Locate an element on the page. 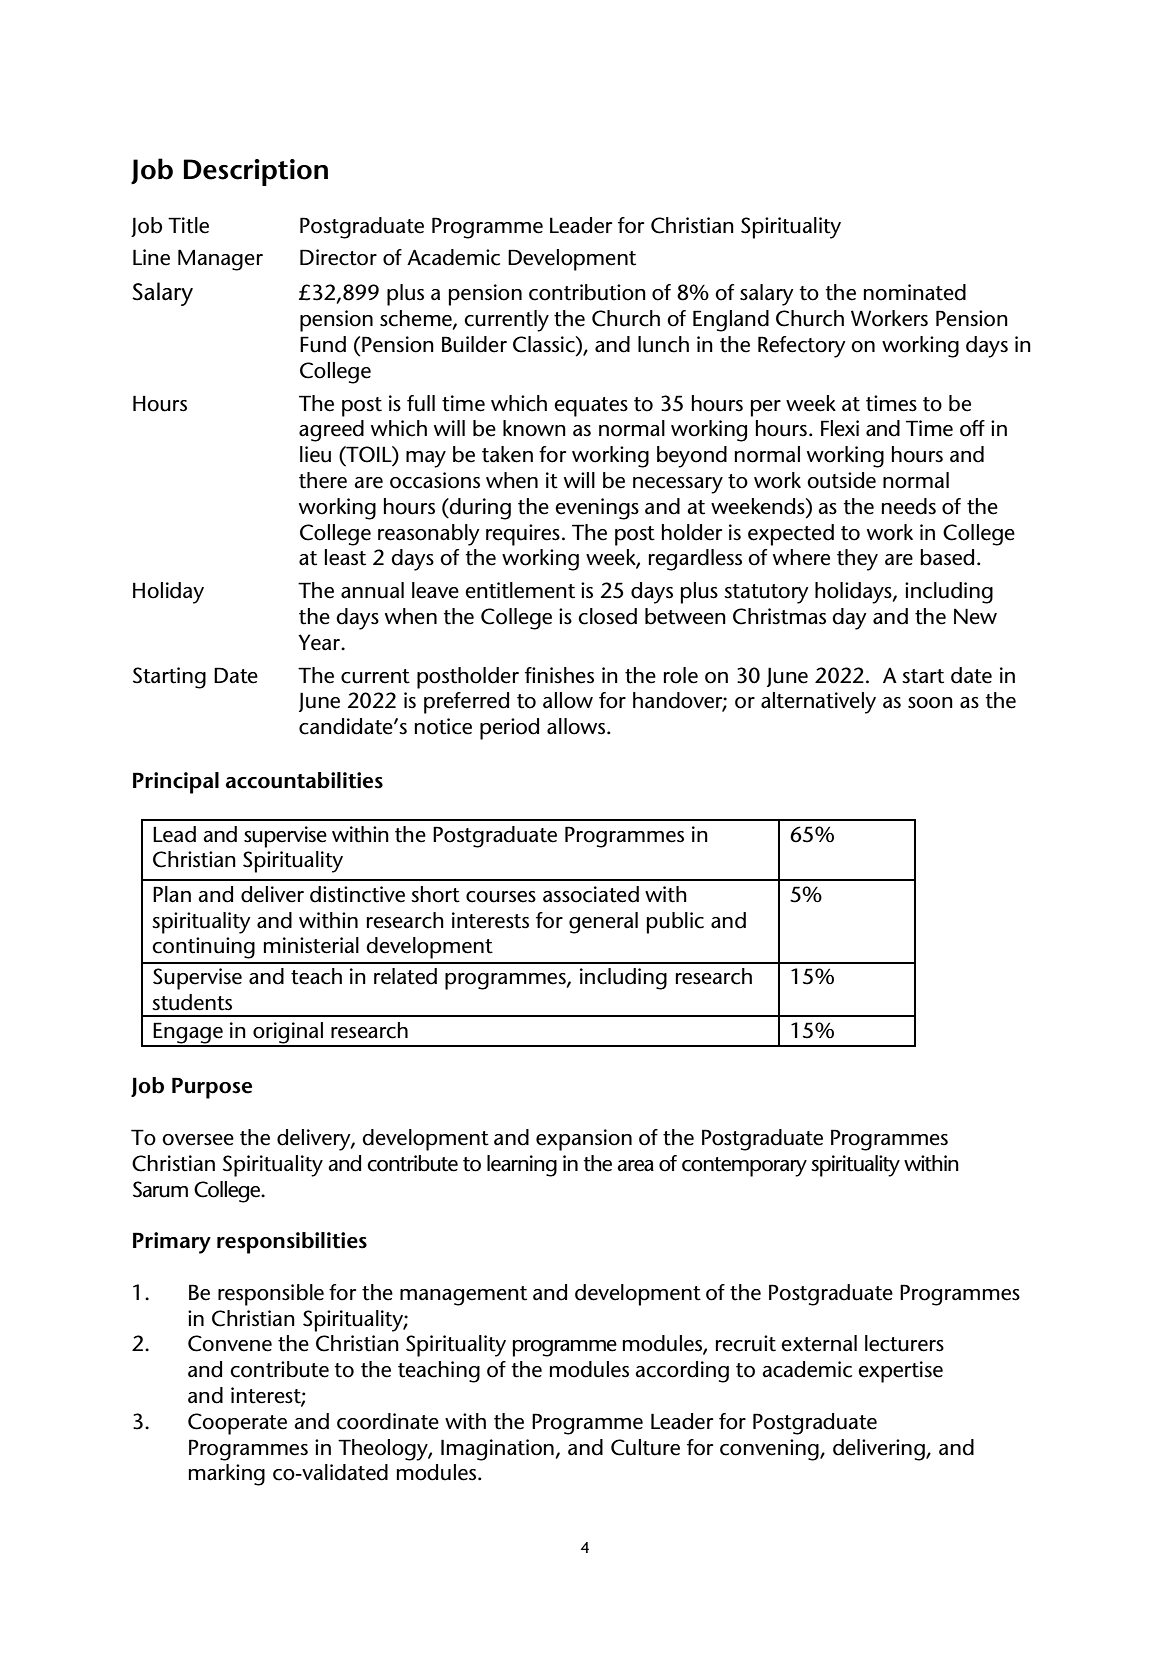 The height and width of the image is (1655, 1172). nominated is located at coordinates (915, 292).
